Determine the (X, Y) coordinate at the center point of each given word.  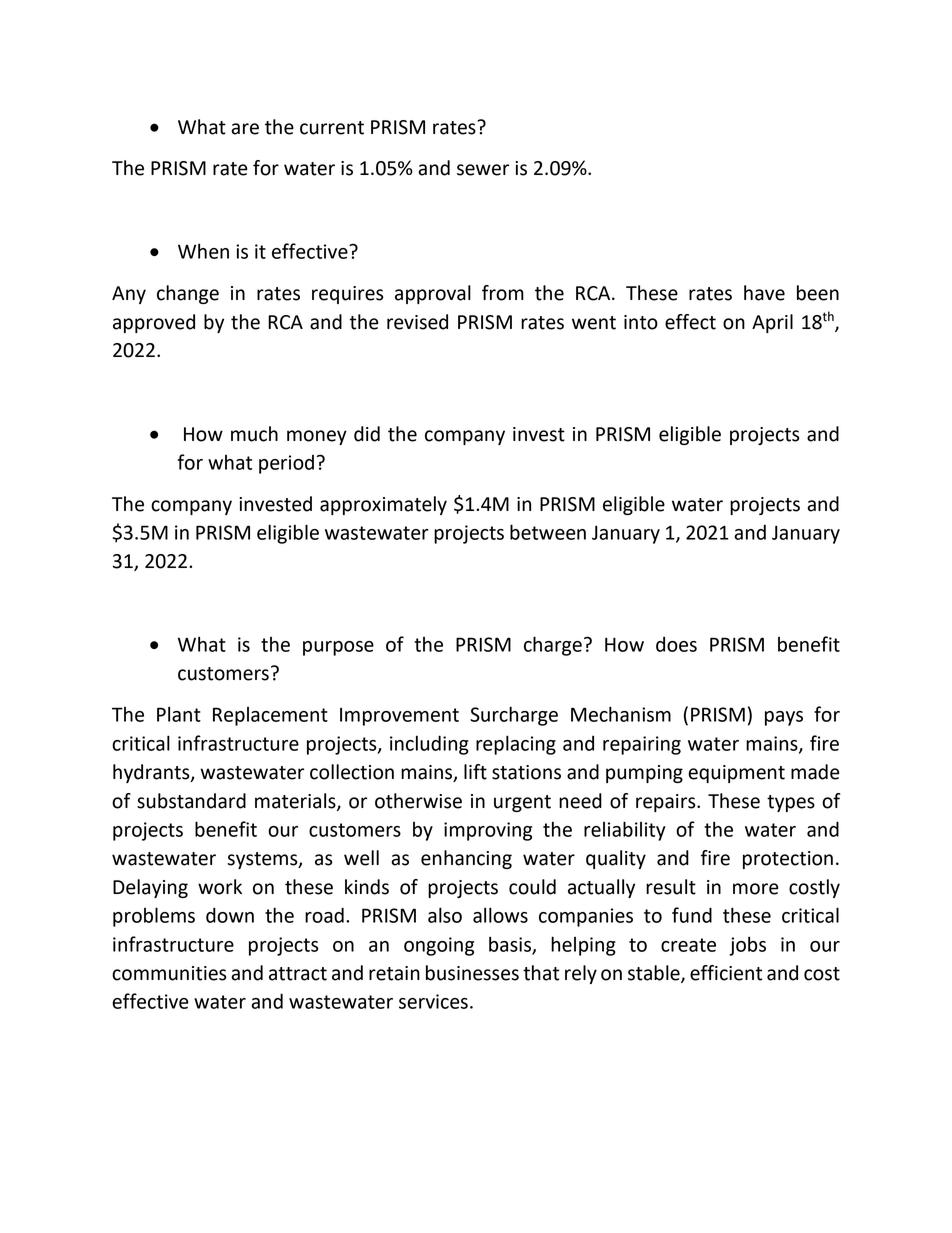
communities (169, 973)
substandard (191, 801)
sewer (483, 170)
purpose (338, 648)
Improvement (399, 717)
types (791, 803)
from (503, 293)
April (772, 323)
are (245, 129)
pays (784, 718)
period (286, 464)
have (764, 293)
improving (488, 831)
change (188, 294)
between (548, 532)
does (676, 644)
